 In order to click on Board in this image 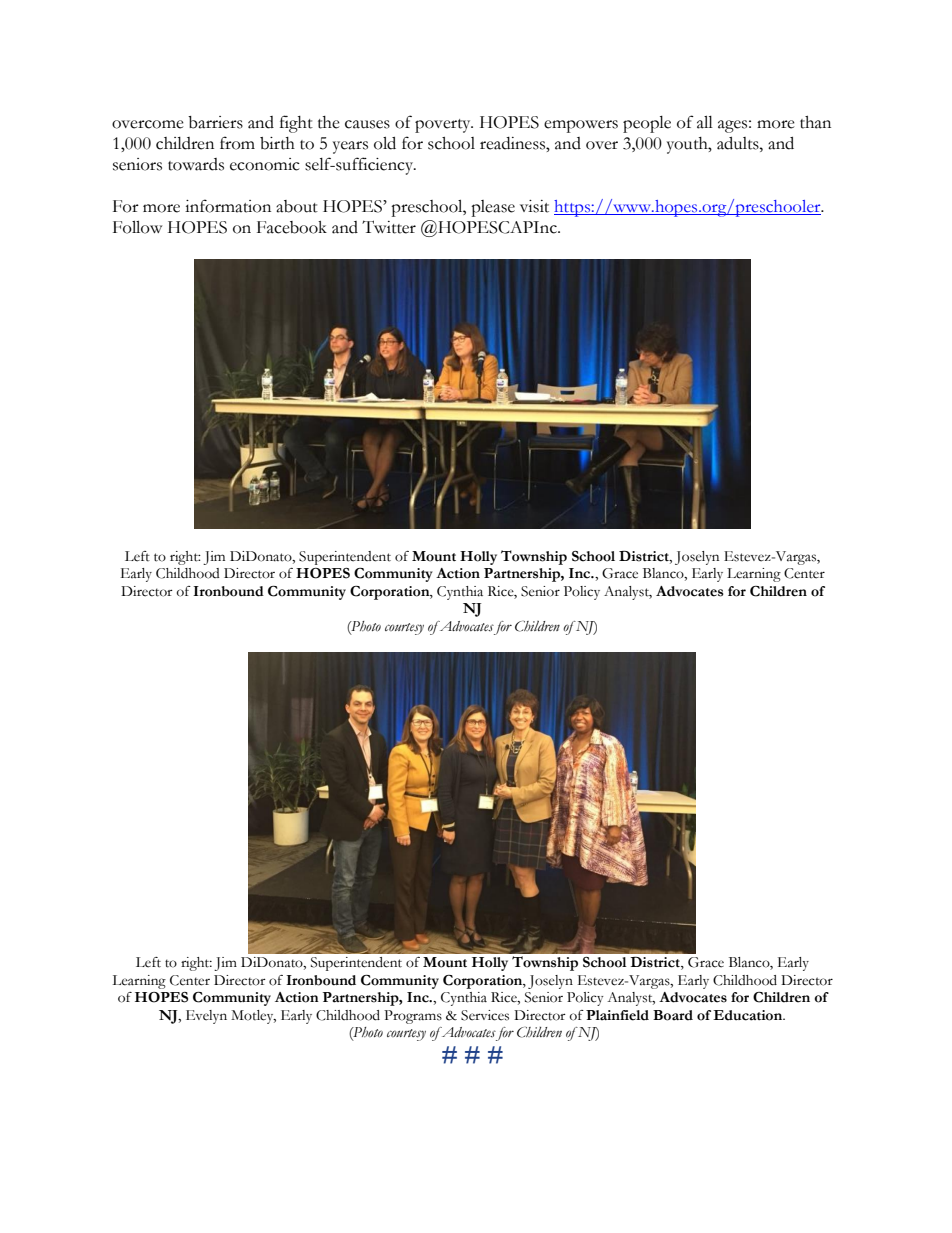, I will do `click(673, 1015)`.
